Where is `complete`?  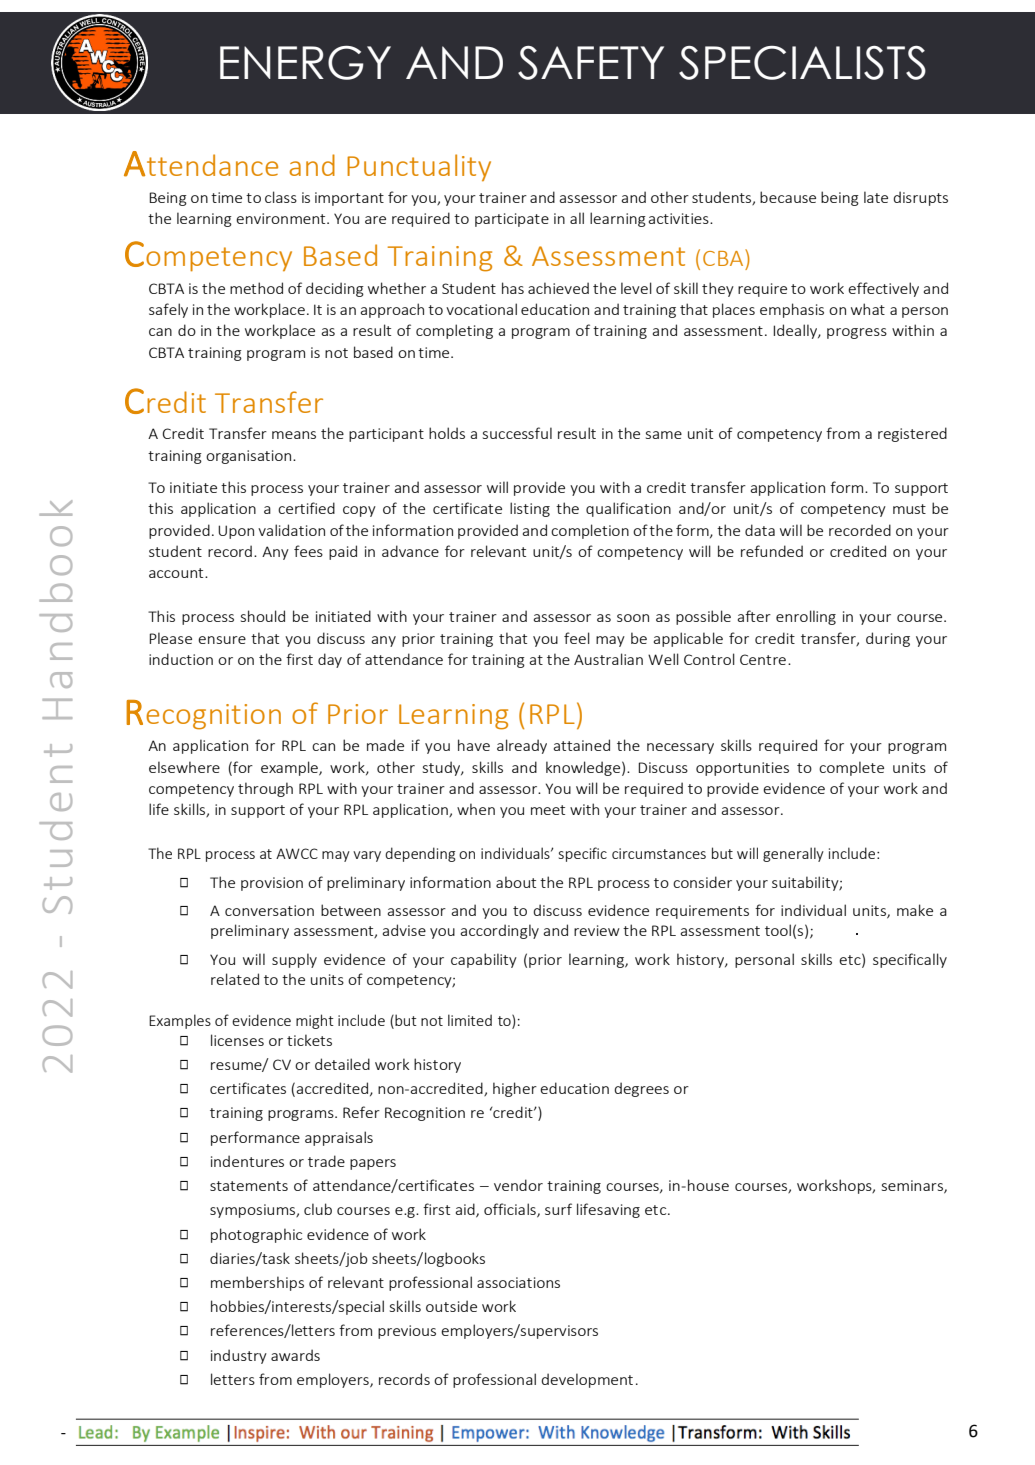
complete is located at coordinates (851, 768).
